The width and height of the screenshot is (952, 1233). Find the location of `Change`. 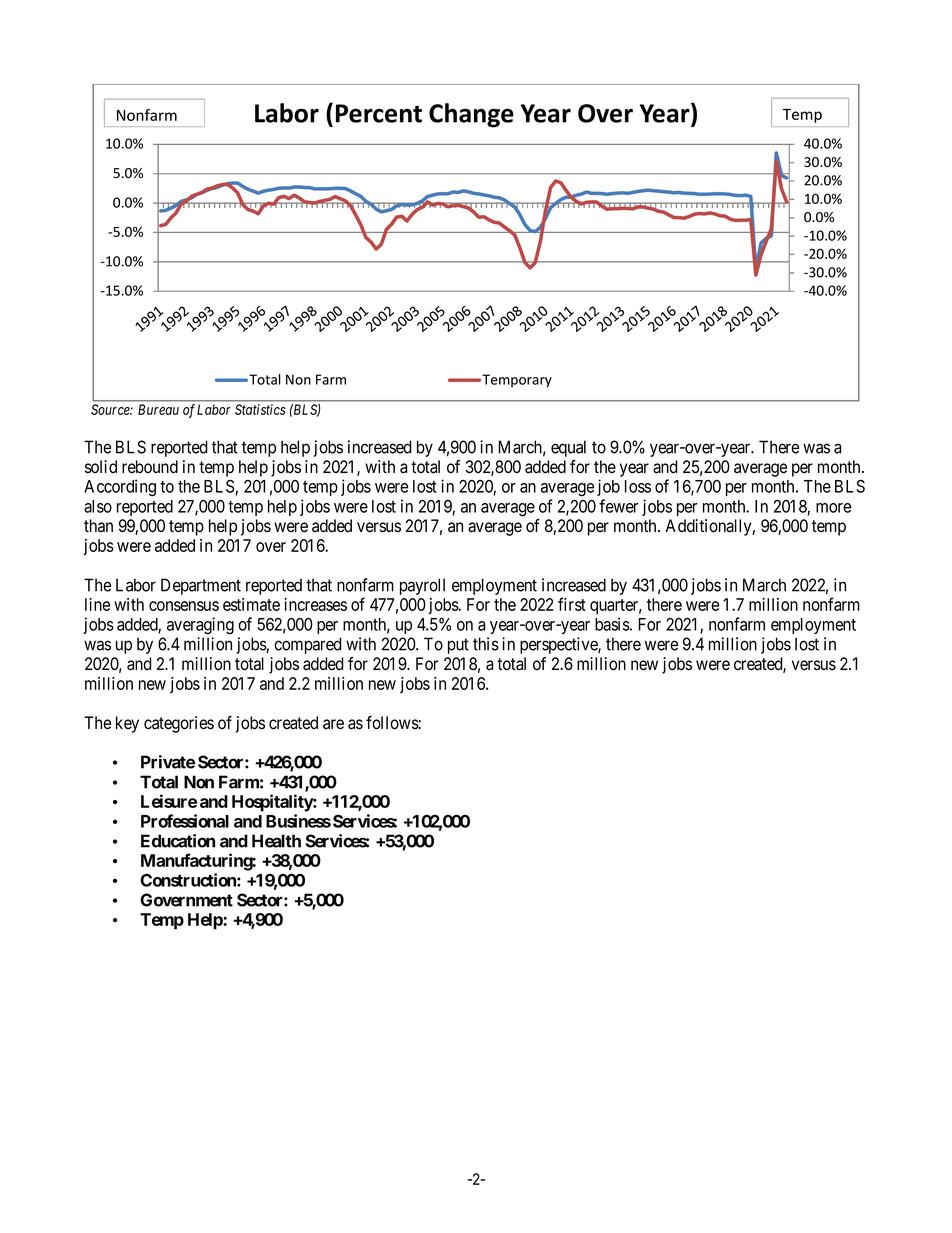

Change is located at coordinates (471, 115).
